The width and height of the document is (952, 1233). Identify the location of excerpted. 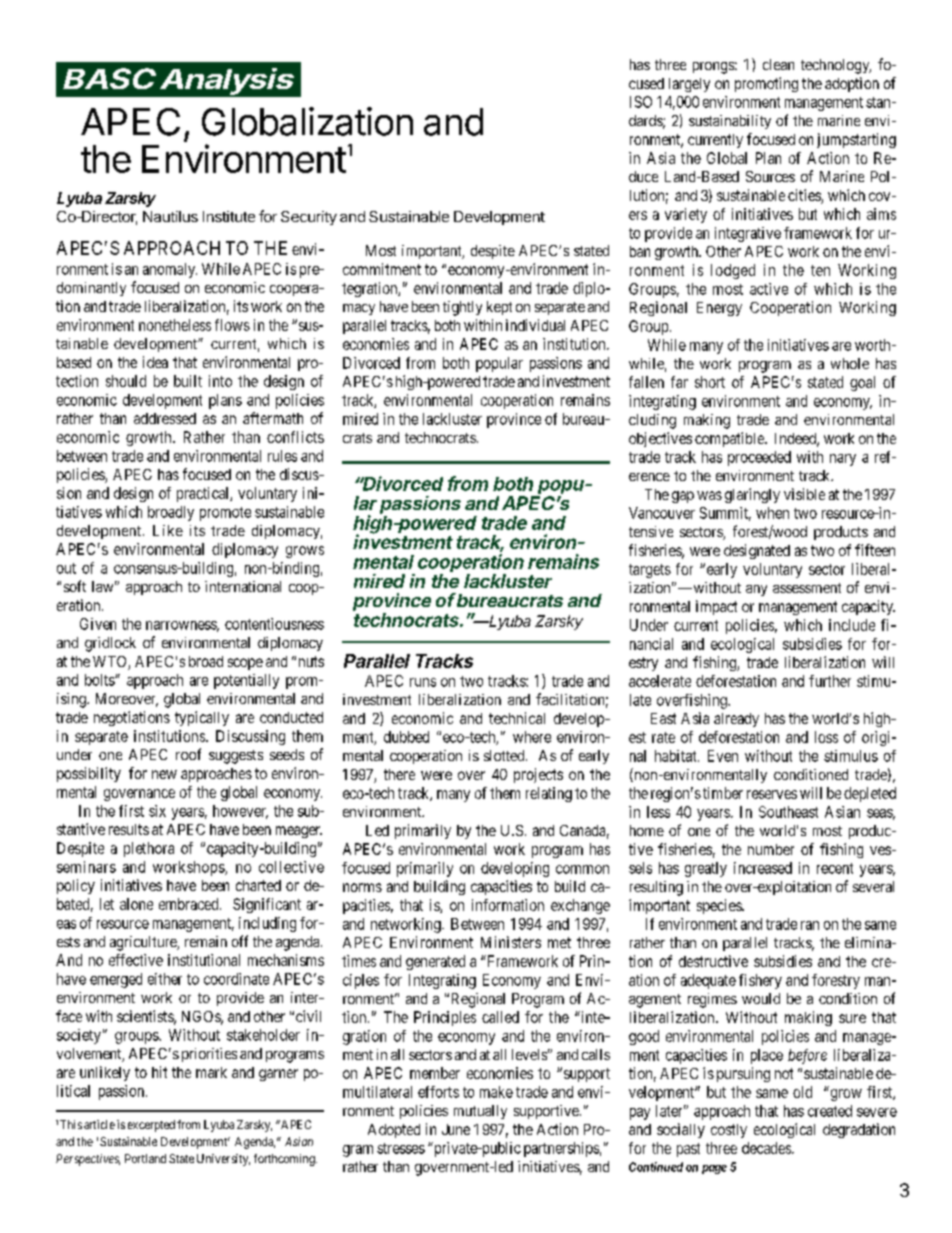
(151, 1126).
